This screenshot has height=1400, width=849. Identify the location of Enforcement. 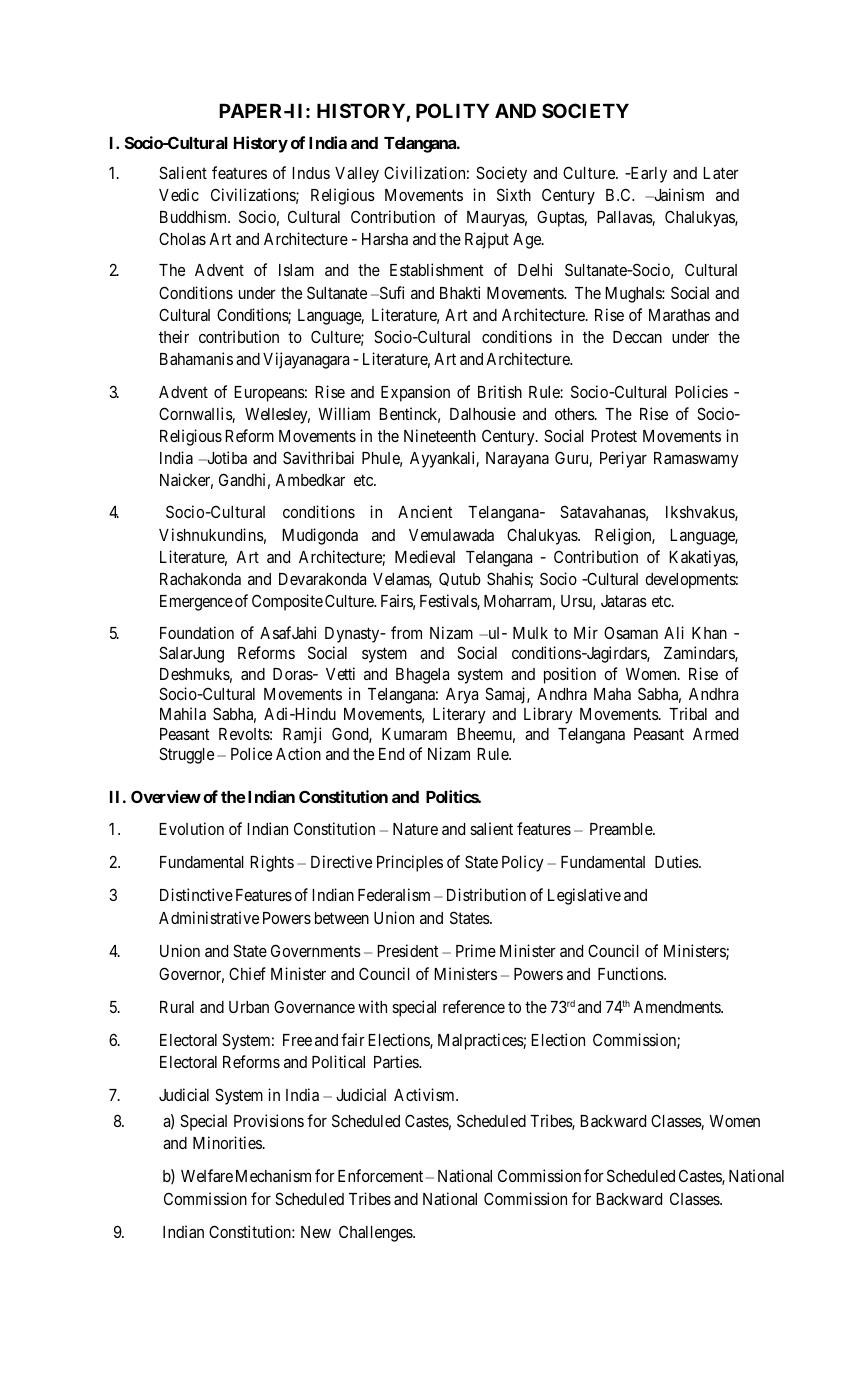
(380, 1175).
